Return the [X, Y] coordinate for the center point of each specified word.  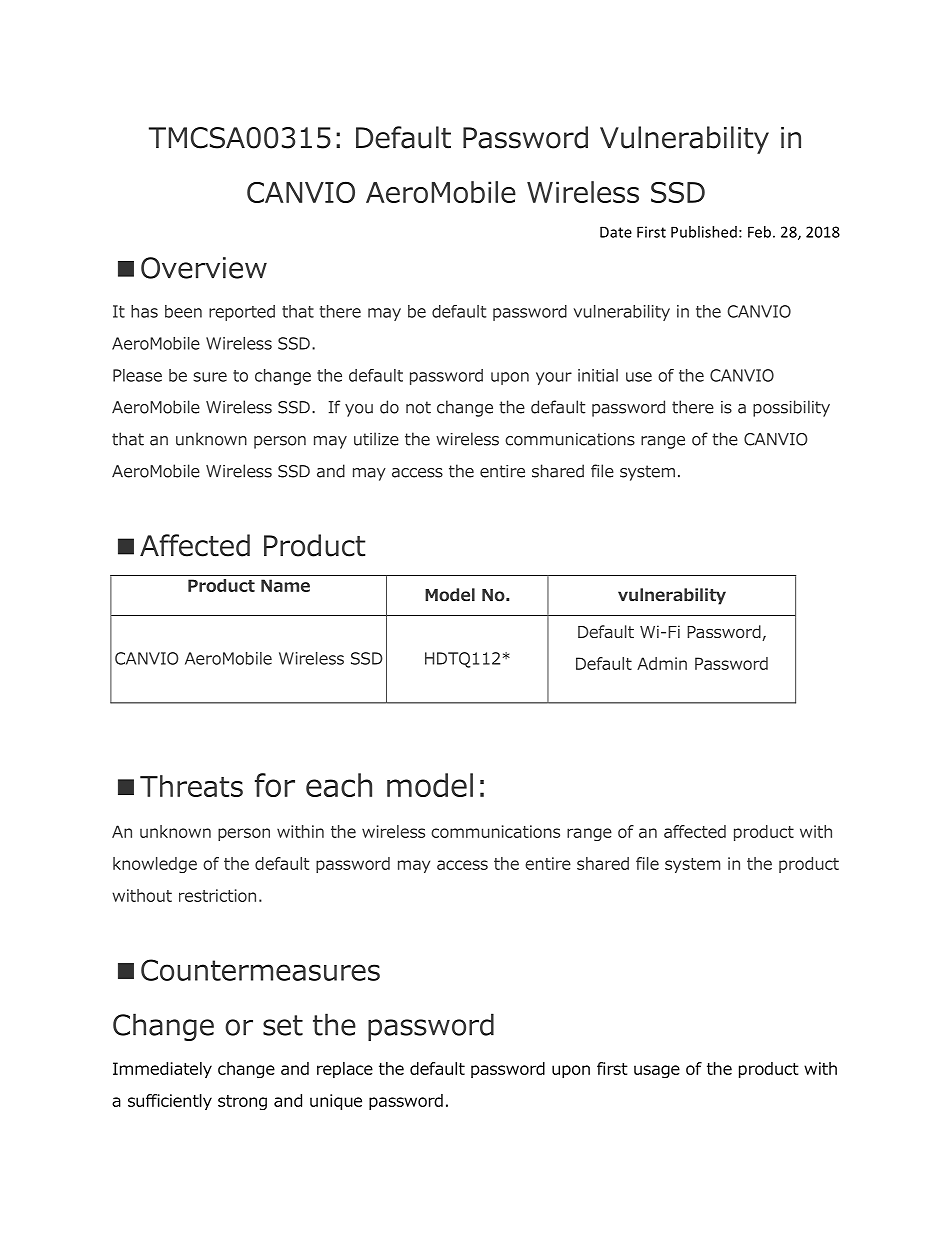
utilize [376, 439]
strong [242, 1102]
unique [336, 1102]
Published [704, 232]
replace [345, 1070]
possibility [791, 408]
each [339, 785]
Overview [204, 268]
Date [616, 232]
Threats [191, 786]
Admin [662, 663]
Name [285, 585]
